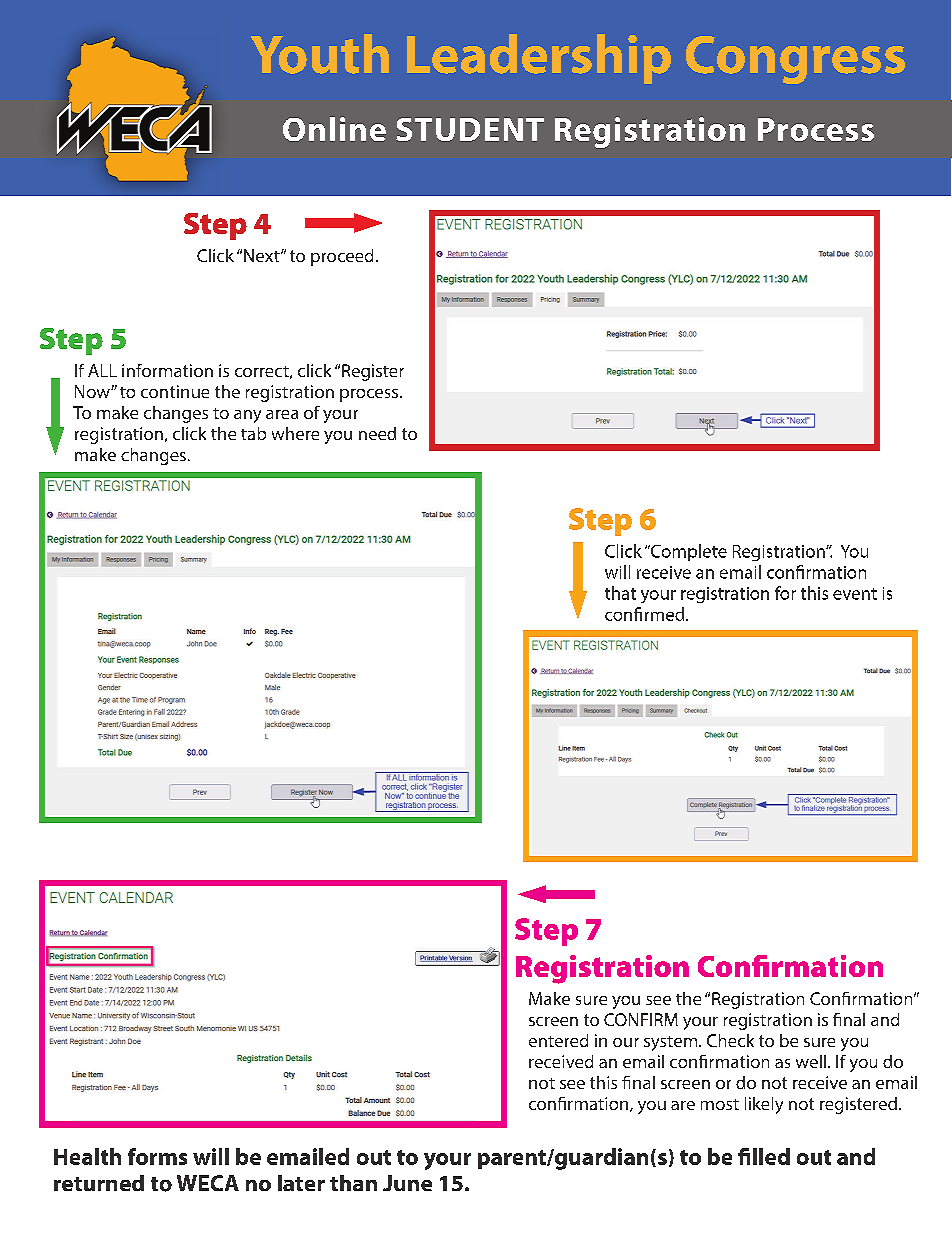 The width and height of the page is (952, 1233). What do you see at coordinates (470, 129) in the page?
I see `STUDENT` at bounding box center [470, 129].
